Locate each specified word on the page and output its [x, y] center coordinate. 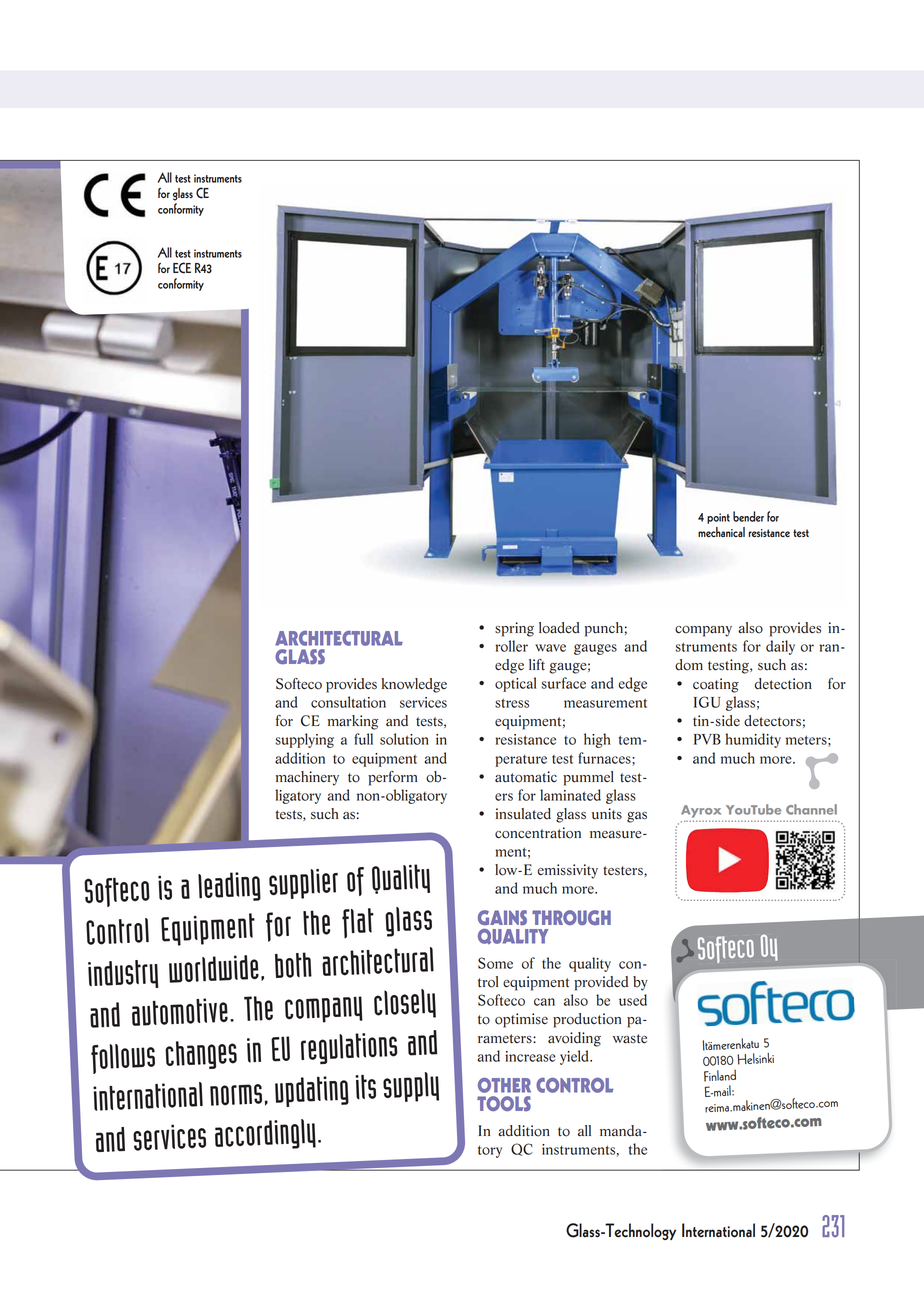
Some [495, 963]
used [633, 1000]
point [718, 518]
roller [511, 646]
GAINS [502, 917]
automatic [526, 777]
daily [780, 647]
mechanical [721, 532]
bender [748, 516]
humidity [753, 740]
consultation [348, 702]
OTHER [504, 1085]
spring [514, 629]
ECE [182, 268]
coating [716, 685]
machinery [307, 778]
